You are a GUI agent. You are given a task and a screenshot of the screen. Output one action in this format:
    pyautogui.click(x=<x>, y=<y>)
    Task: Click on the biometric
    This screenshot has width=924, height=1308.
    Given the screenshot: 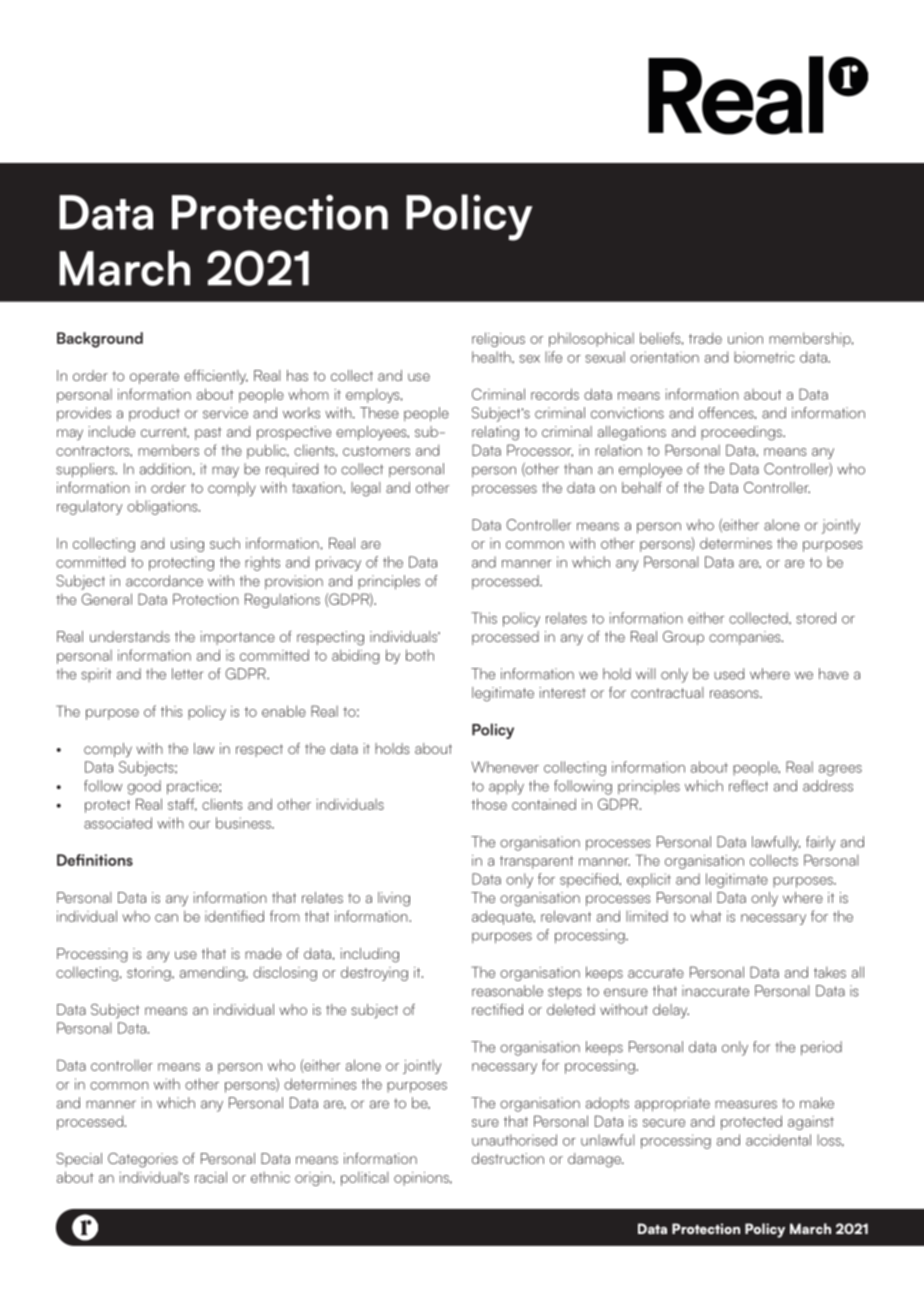 What is the action you would take?
    pyautogui.click(x=764, y=357)
